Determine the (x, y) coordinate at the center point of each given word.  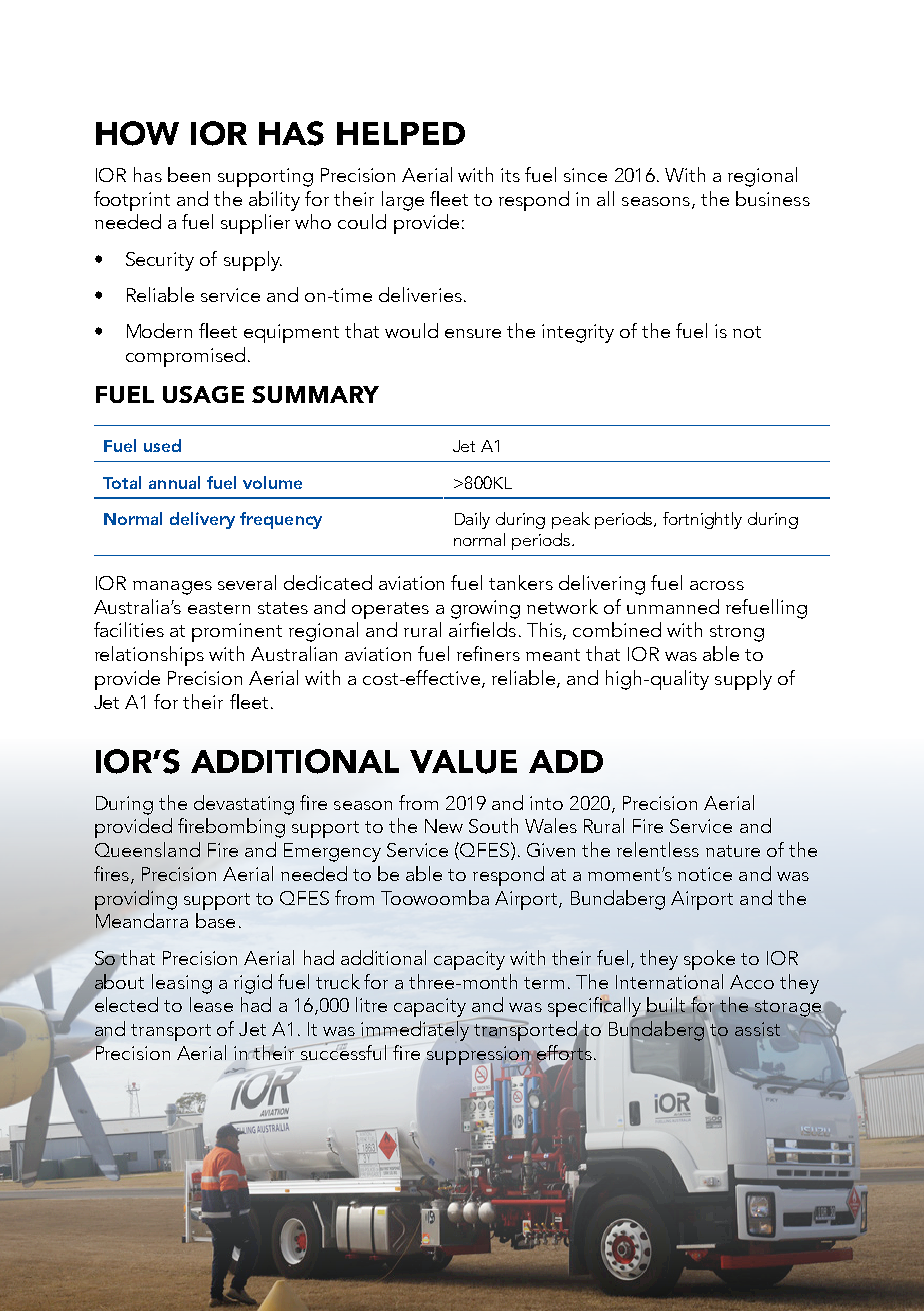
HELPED (401, 133)
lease (211, 1004)
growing (485, 609)
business (773, 198)
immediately (416, 1031)
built (666, 1004)
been (189, 174)
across (717, 585)
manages (172, 588)
